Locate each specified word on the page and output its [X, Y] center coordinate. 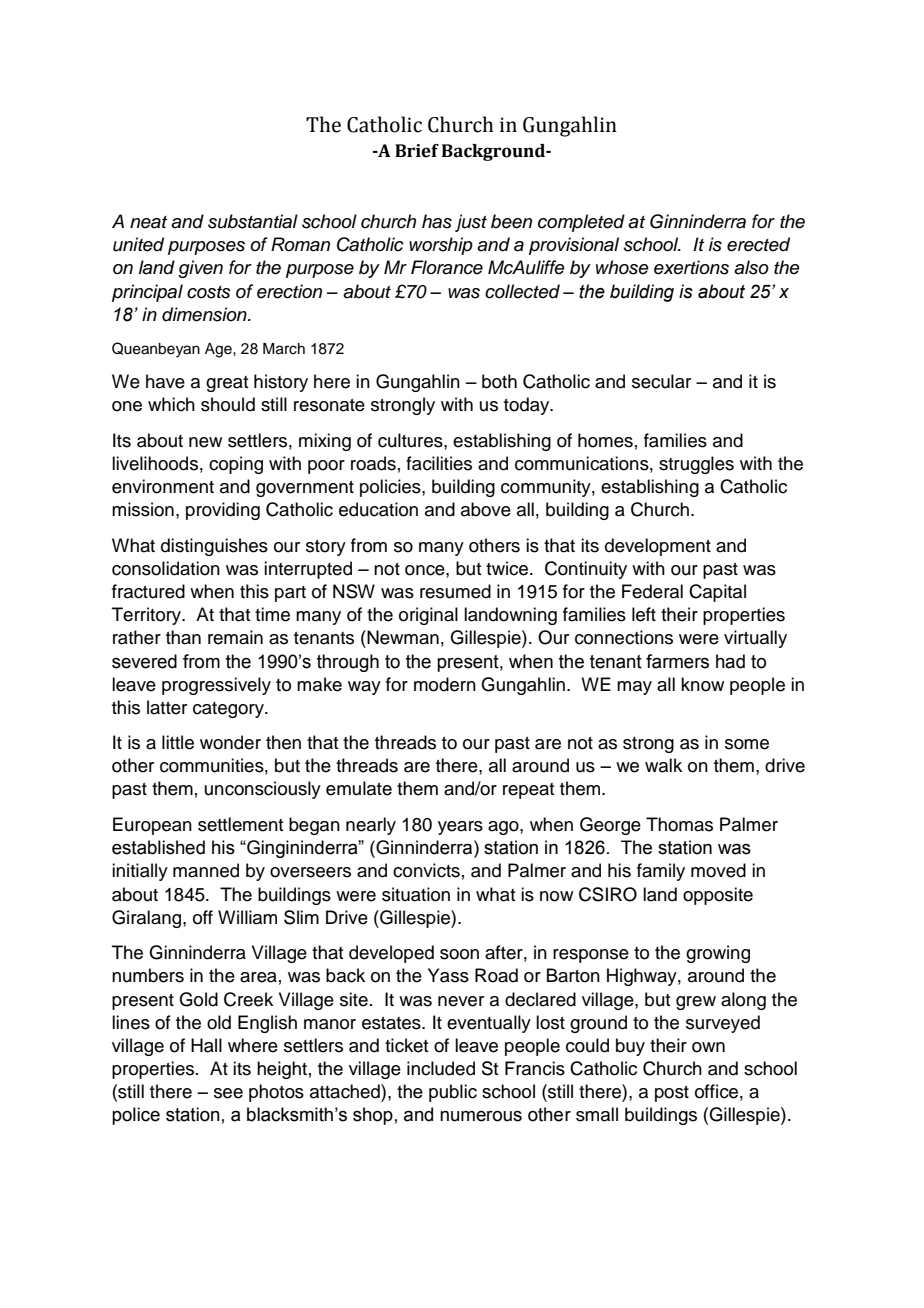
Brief [417, 151]
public [453, 1093]
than [183, 637]
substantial [253, 221]
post [672, 1094]
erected [758, 244]
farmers [677, 661]
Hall [206, 1045]
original [428, 616]
